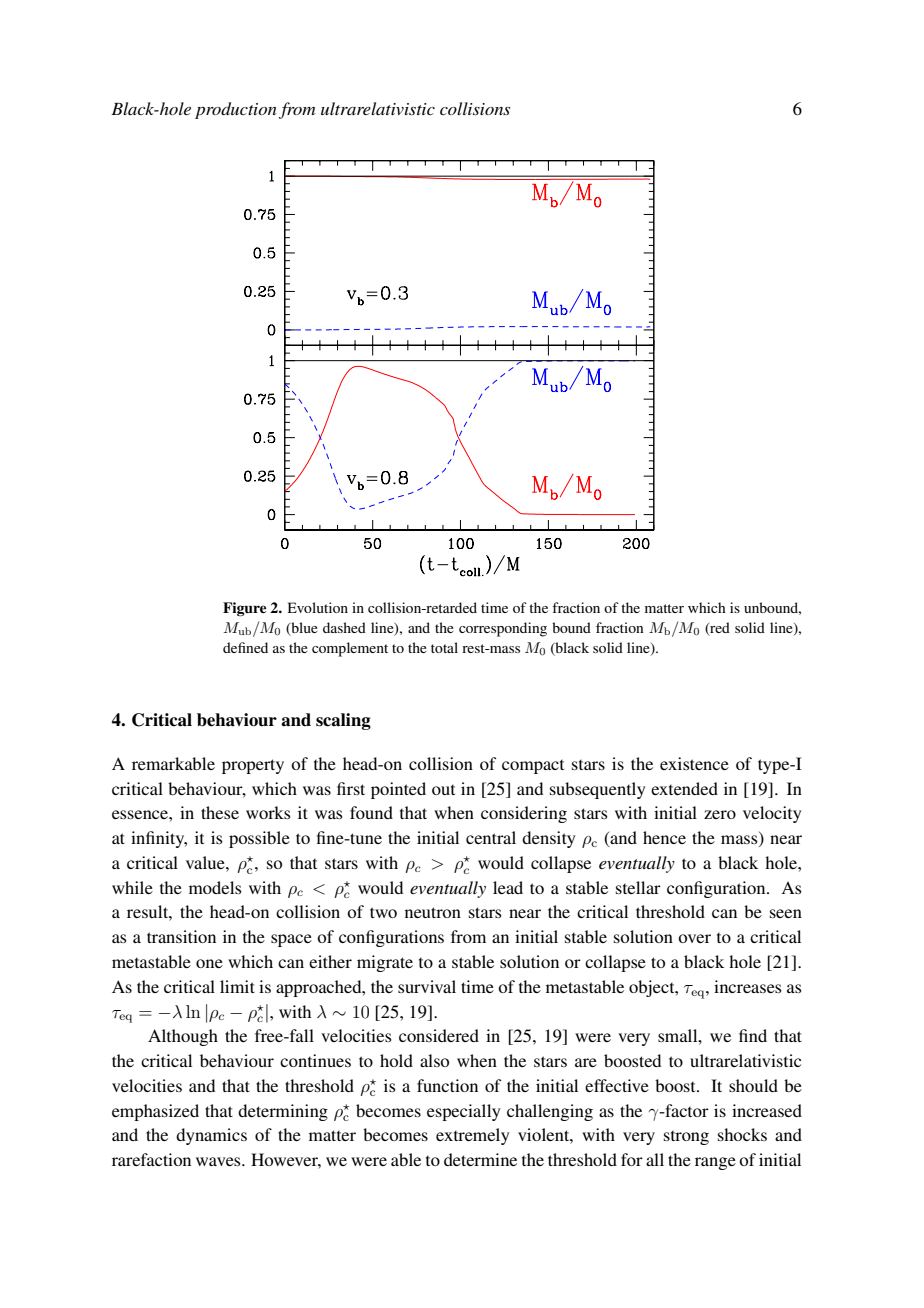  I want to click on total, so click(444, 647).
